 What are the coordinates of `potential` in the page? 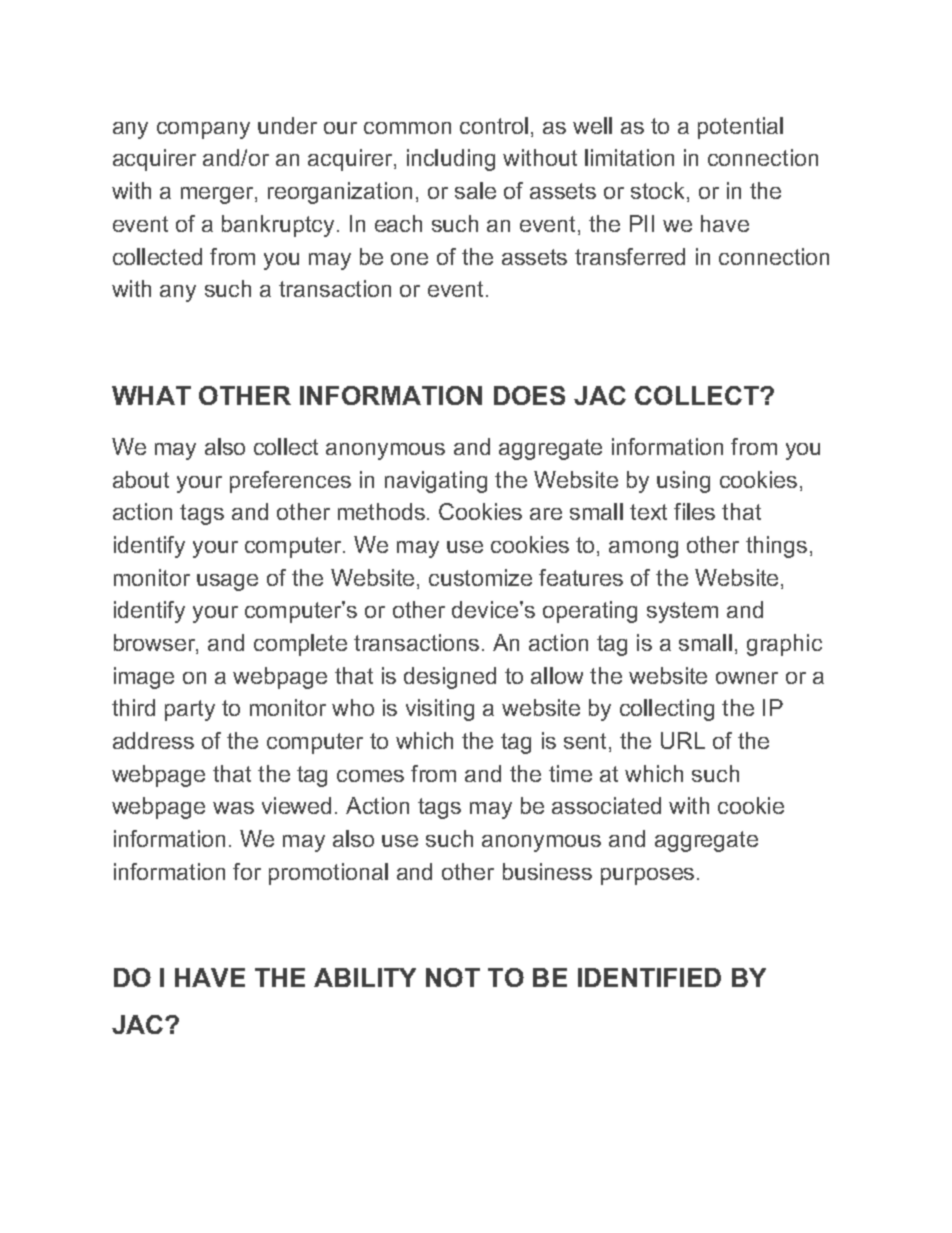 It's located at (740, 128).
